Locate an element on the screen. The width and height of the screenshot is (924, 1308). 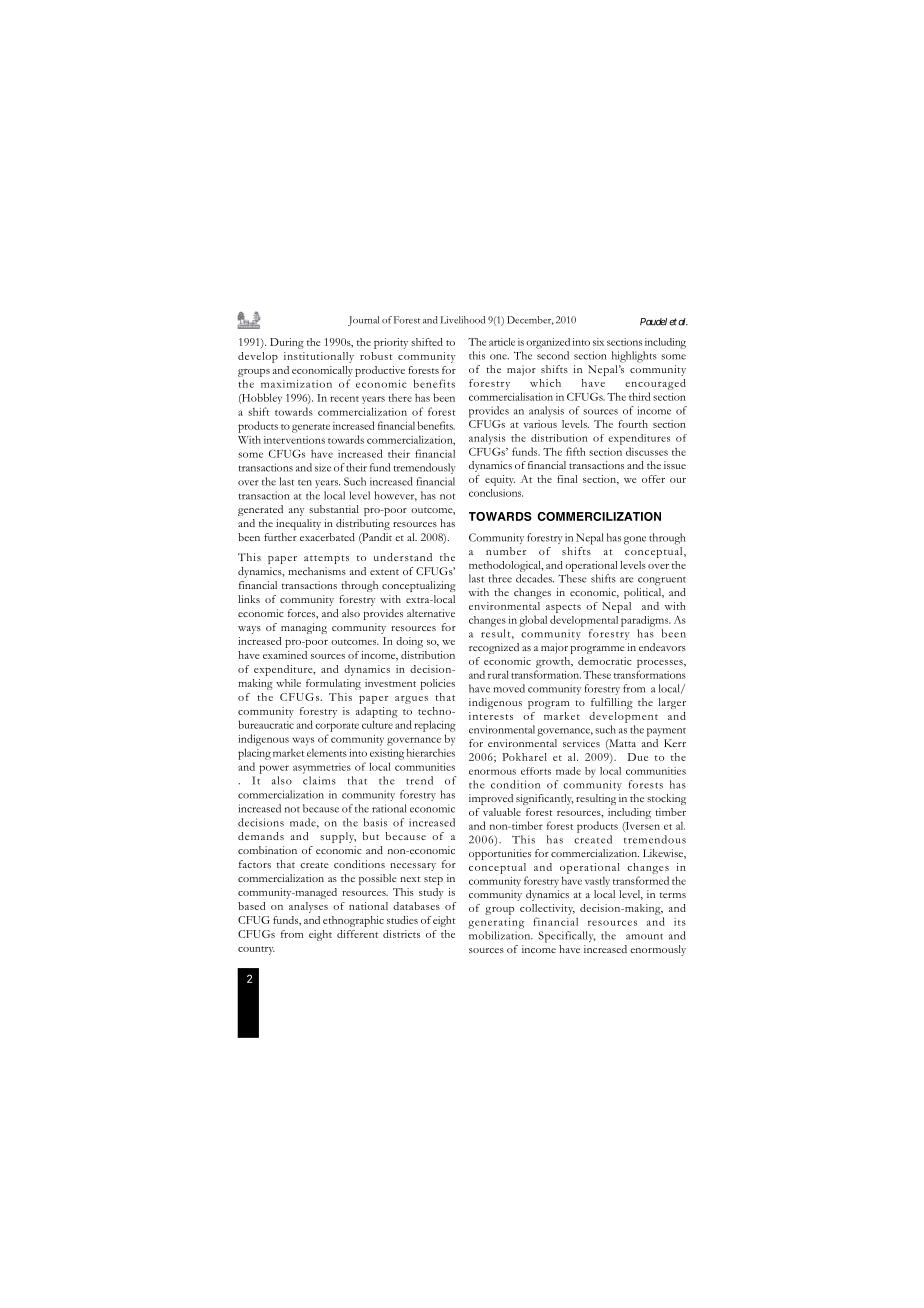
managing is located at coordinates (304, 628).
